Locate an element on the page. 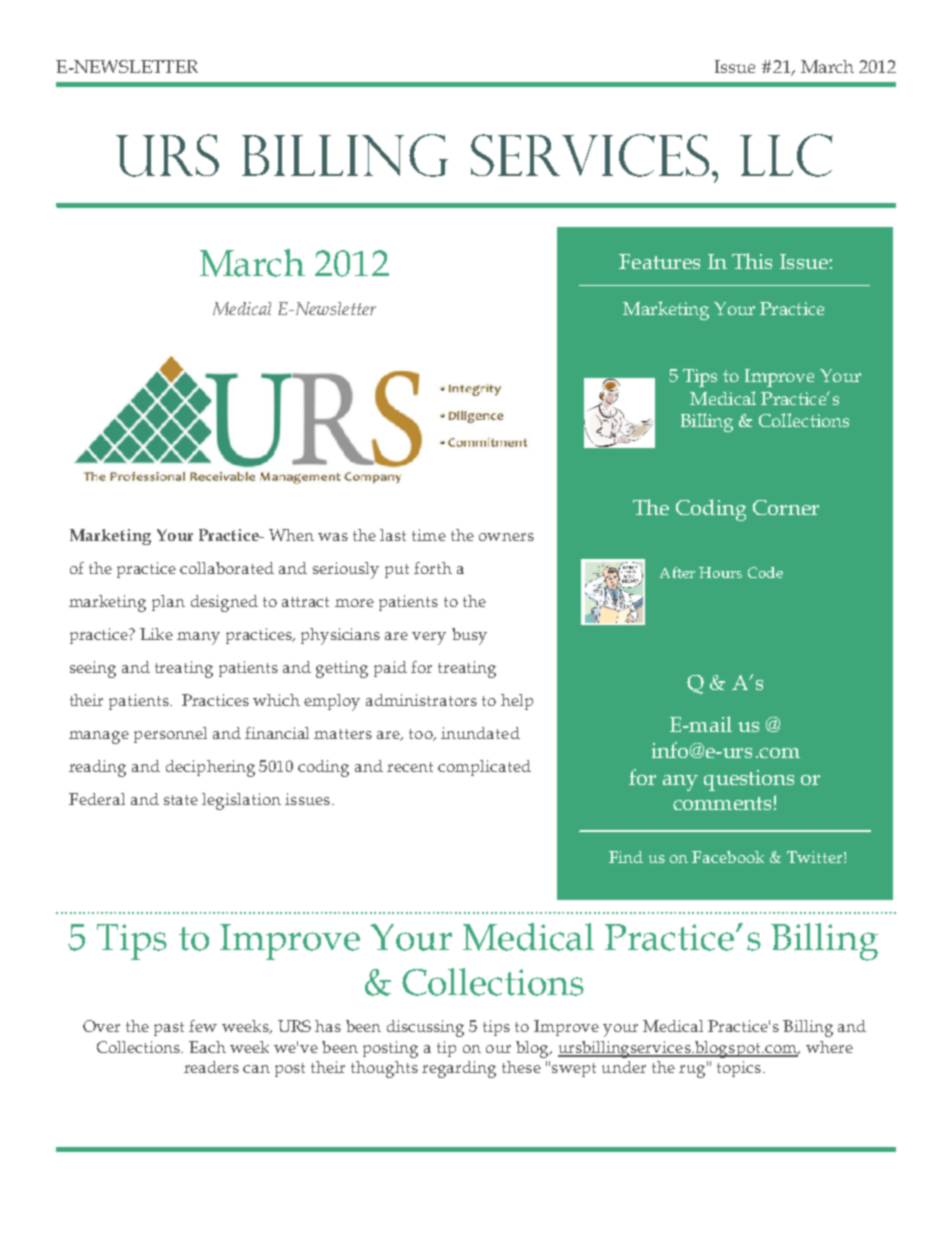  discussing is located at coordinates (425, 1028).
